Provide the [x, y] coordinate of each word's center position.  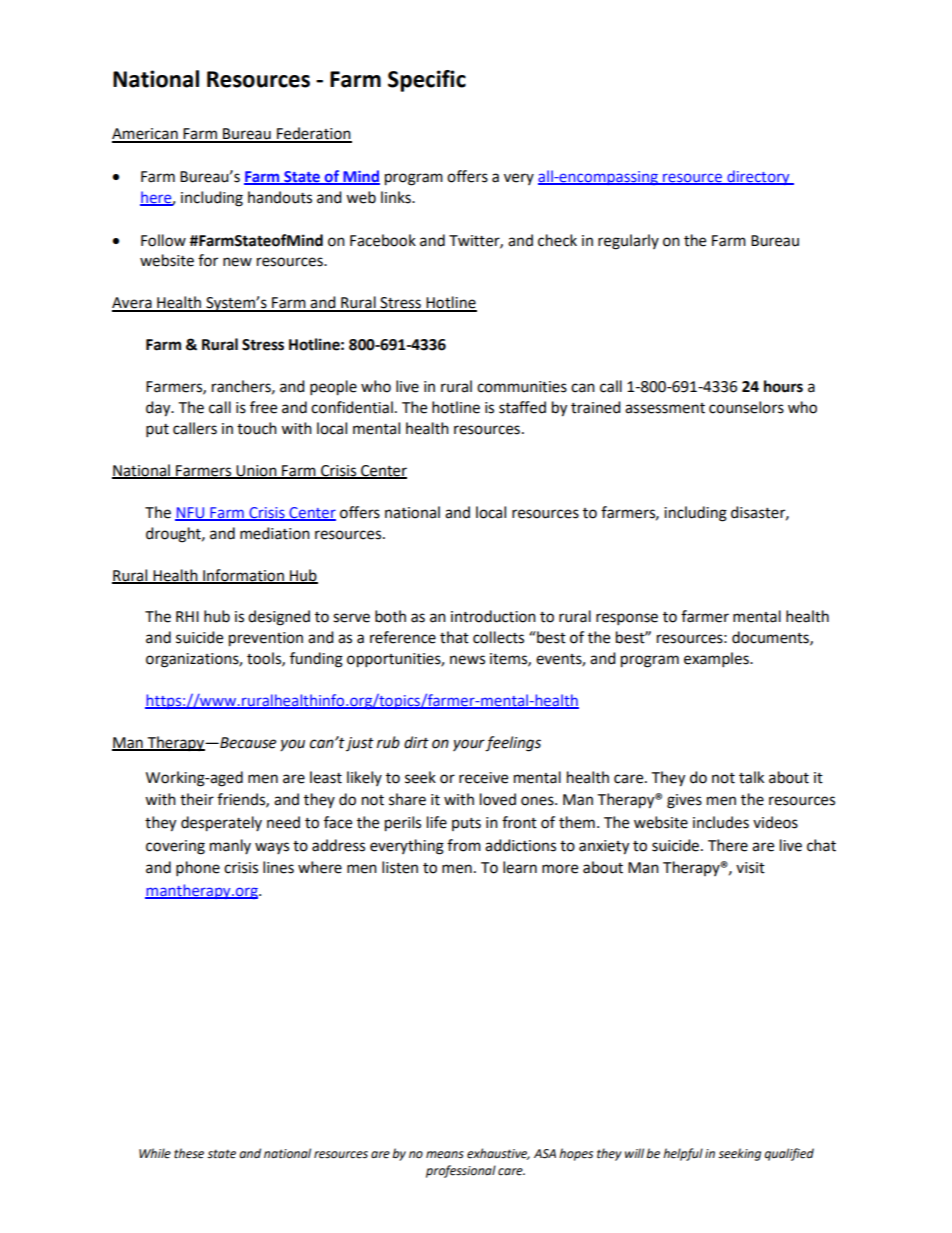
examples [717, 660]
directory [758, 177]
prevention [266, 639]
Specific [427, 81]
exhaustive [498, 1154]
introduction [493, 616]
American [146, 135]
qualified [789, 1154]
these [189, 1153]
